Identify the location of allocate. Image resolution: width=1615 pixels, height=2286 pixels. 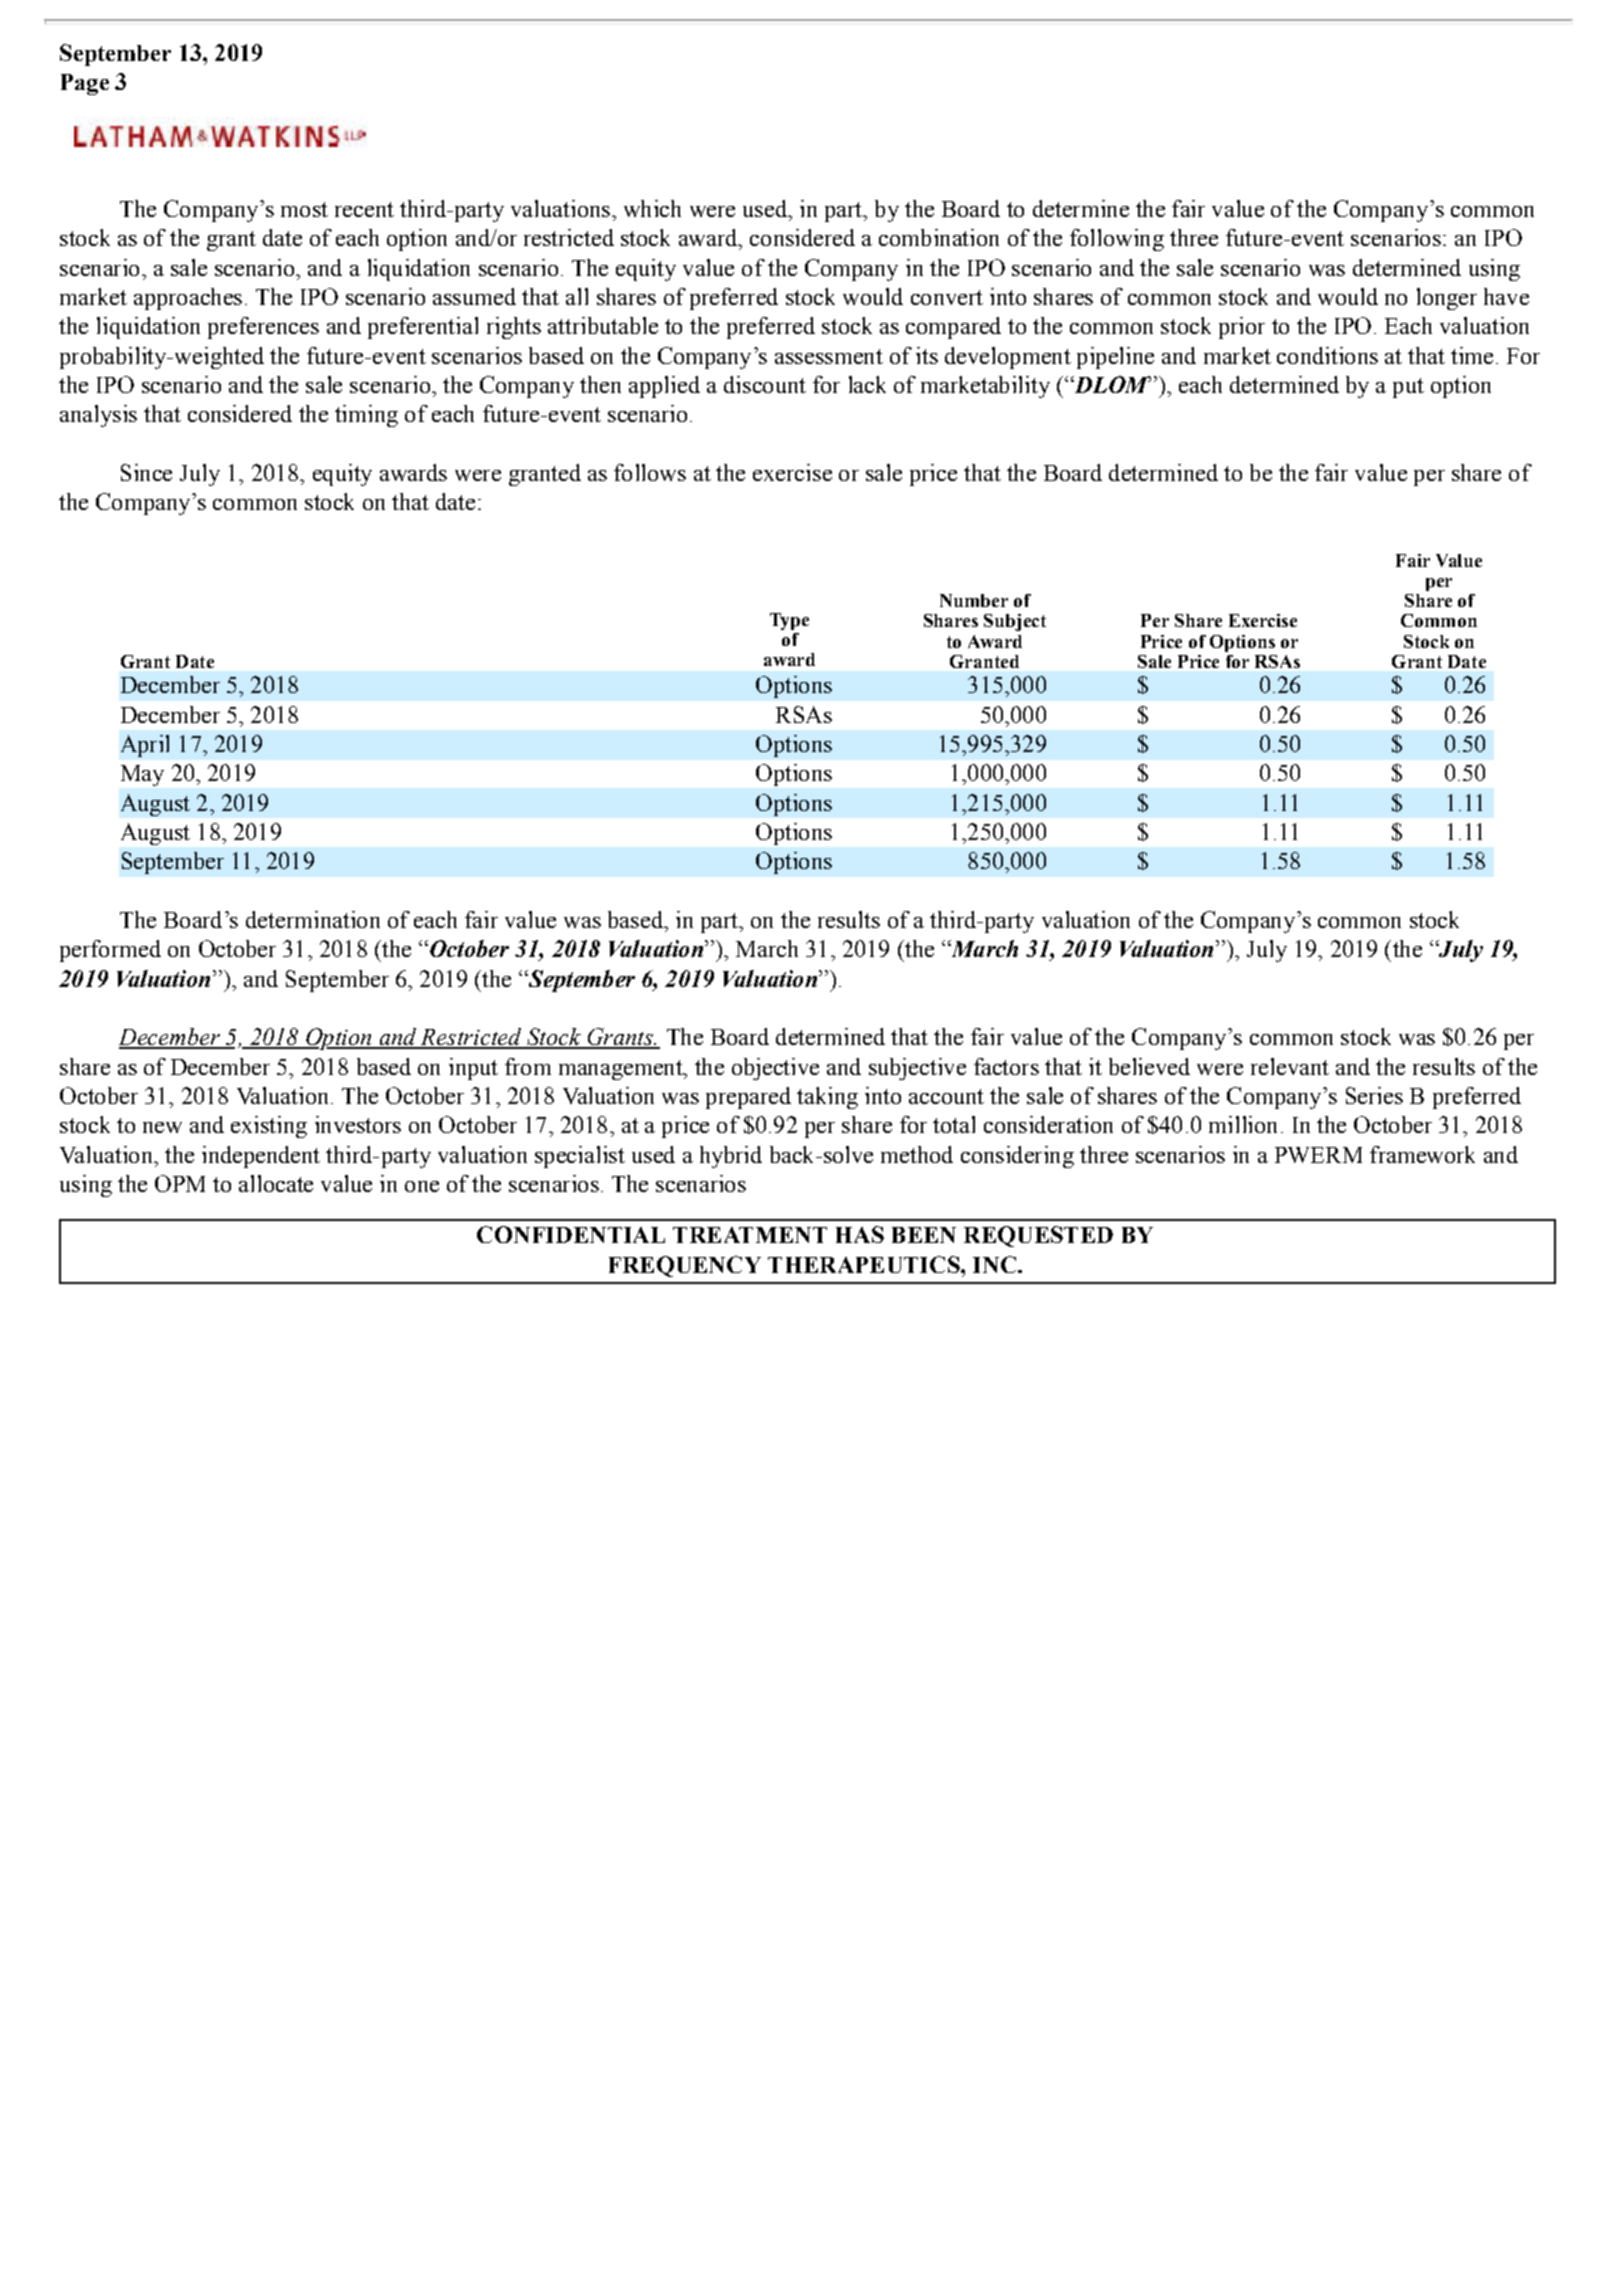
(276, 1183).
